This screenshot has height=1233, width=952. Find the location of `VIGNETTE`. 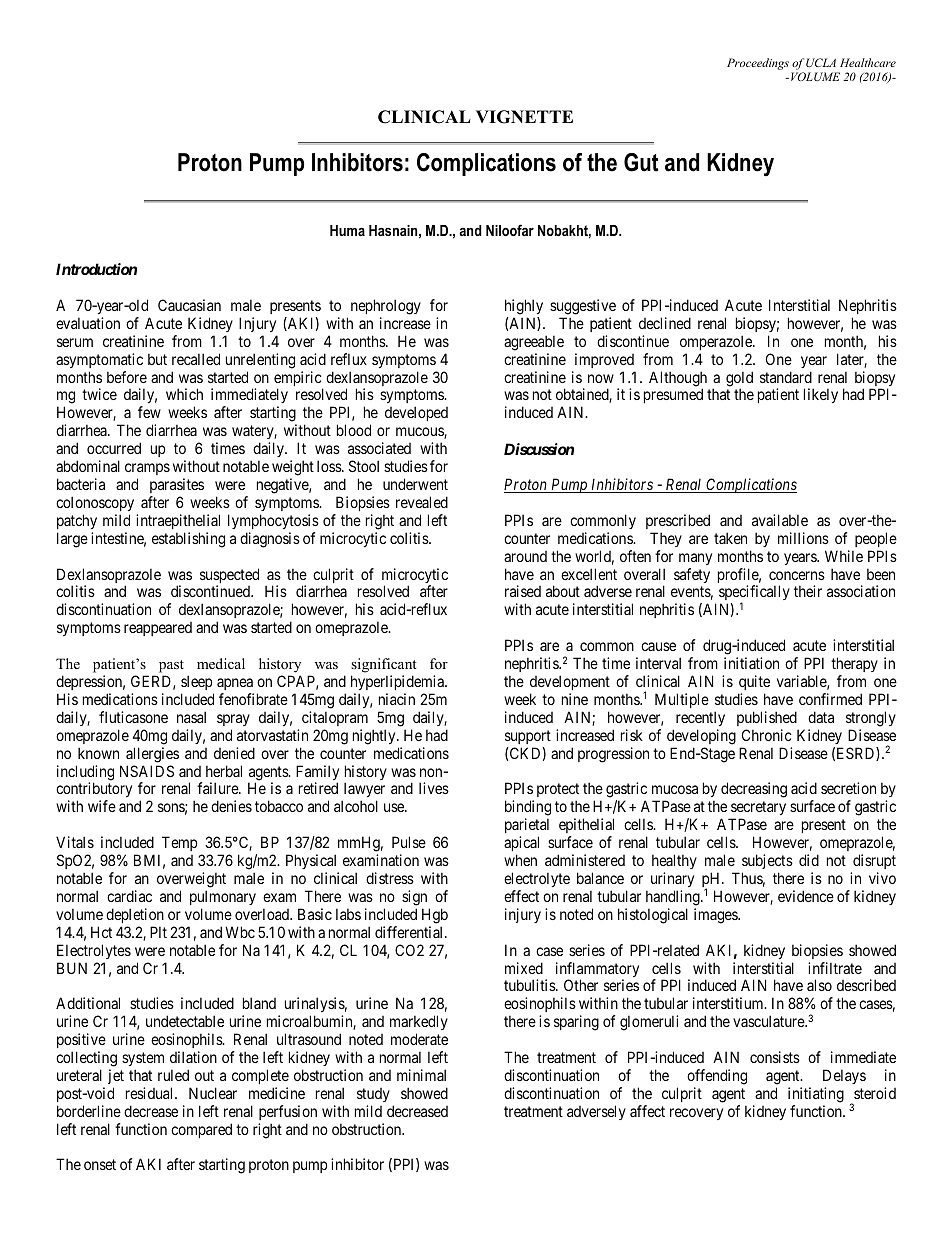

VIGNETTE is located at coordinates (524, 117).
